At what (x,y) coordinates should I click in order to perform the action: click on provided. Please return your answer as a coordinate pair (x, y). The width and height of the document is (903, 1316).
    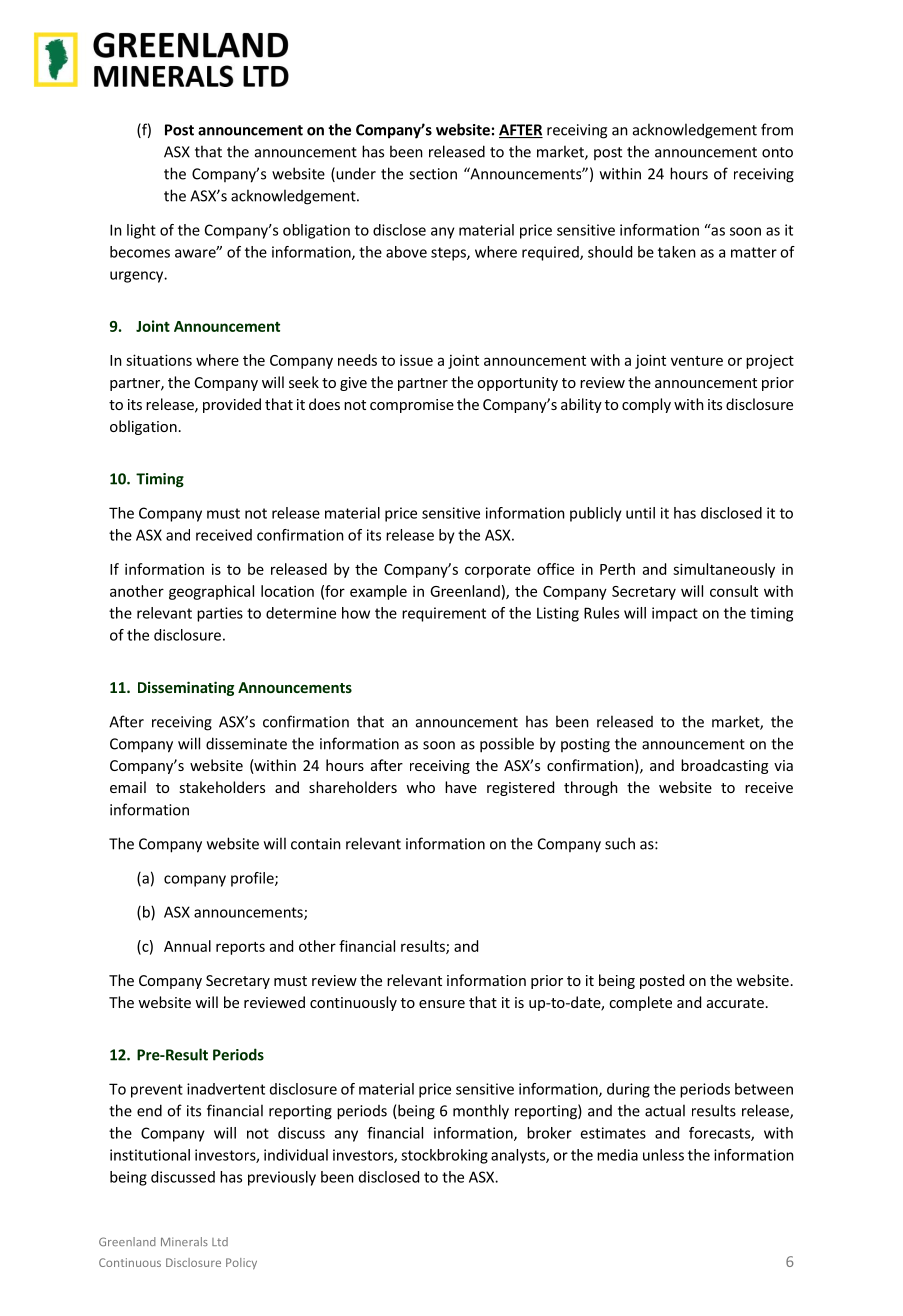
    Looking at the image, I should click on (232, 405).
